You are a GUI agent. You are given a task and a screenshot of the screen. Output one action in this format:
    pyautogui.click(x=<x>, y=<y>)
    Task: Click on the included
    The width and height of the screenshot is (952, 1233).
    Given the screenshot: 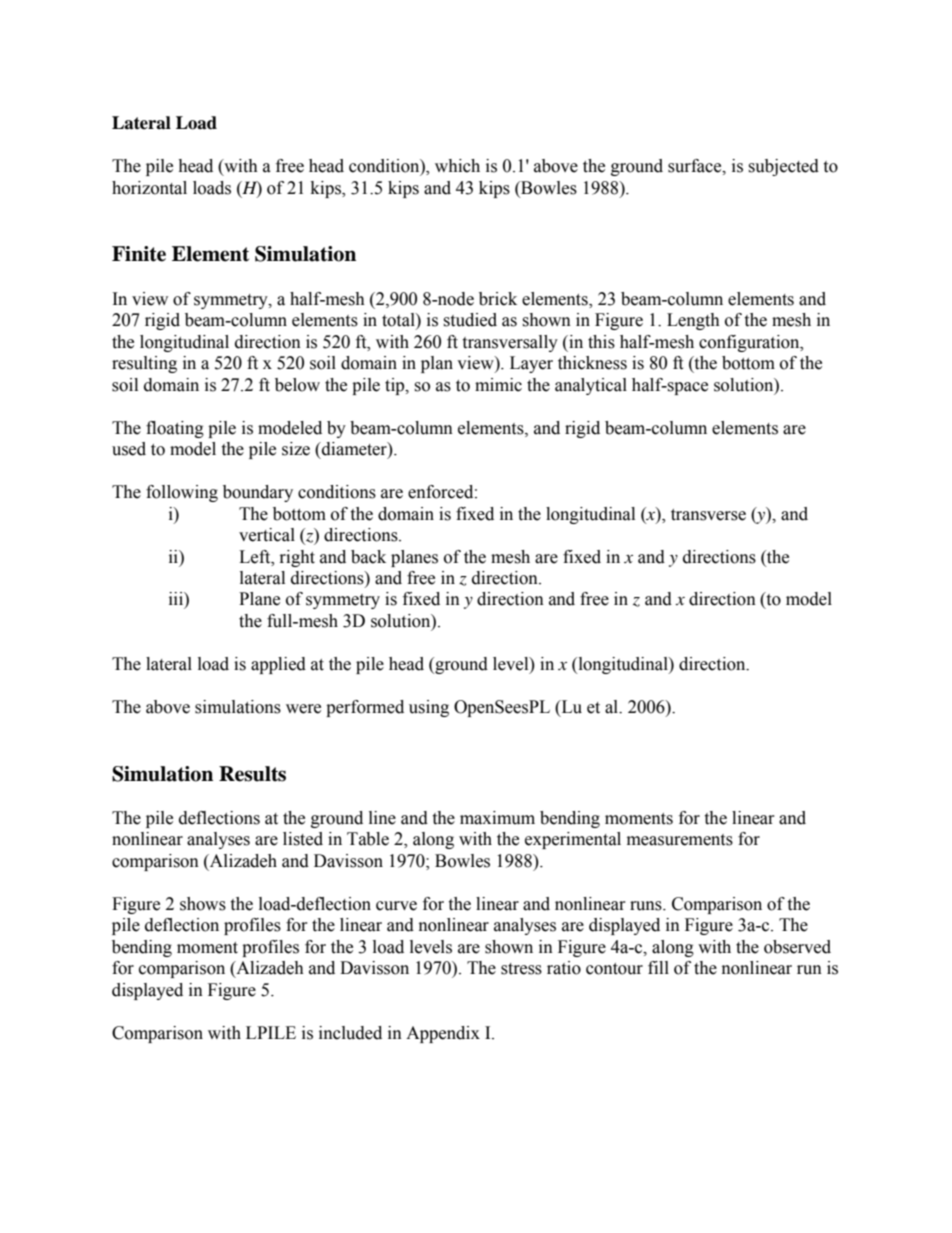 What is the action you would take?
    pyautogui.click(x=350, y=1033)
